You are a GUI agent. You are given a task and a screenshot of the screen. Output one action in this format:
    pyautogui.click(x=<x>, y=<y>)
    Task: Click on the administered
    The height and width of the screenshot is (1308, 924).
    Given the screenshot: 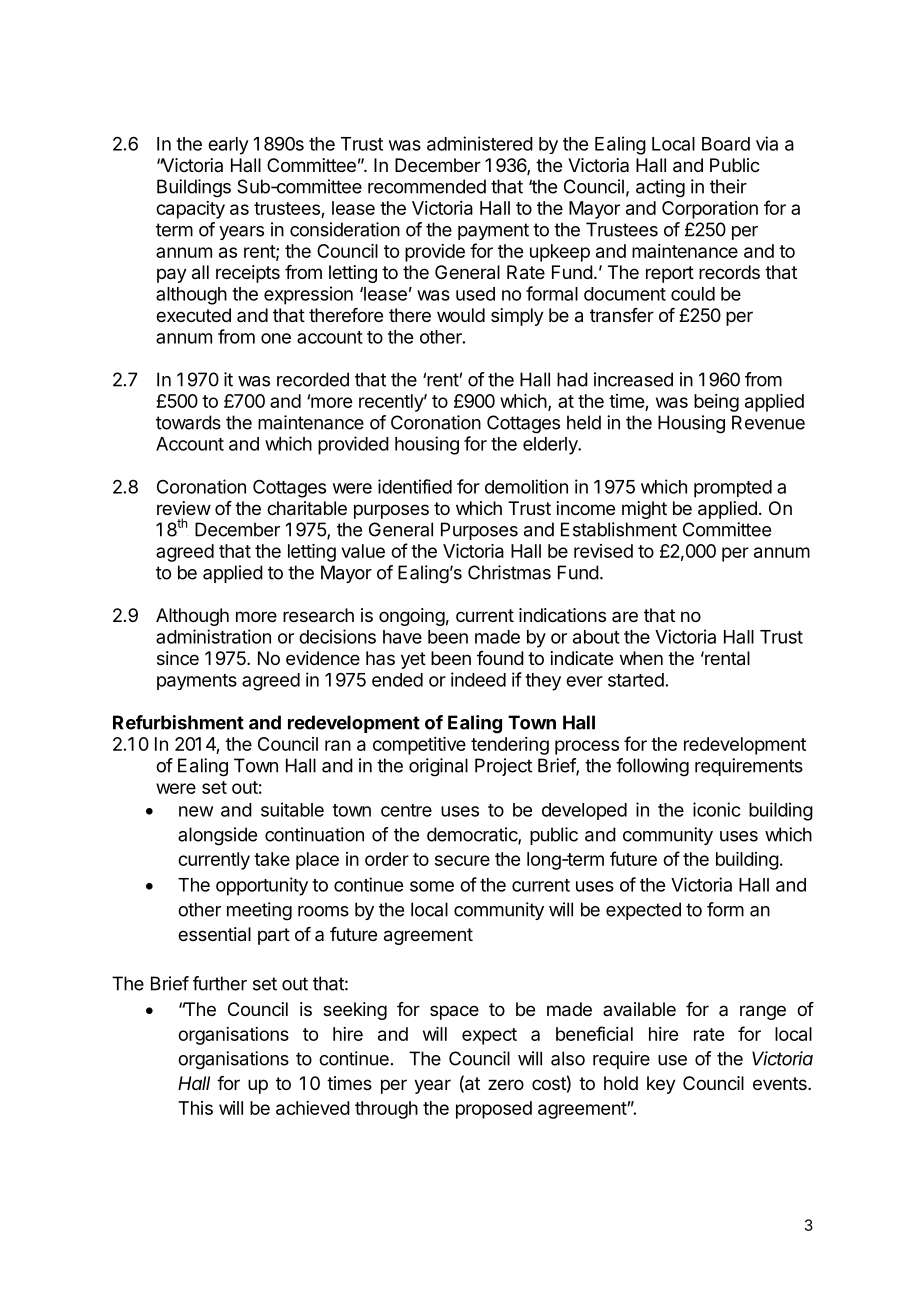 What is the action you would take?
    pyautogui.click(x=480, y=143)
